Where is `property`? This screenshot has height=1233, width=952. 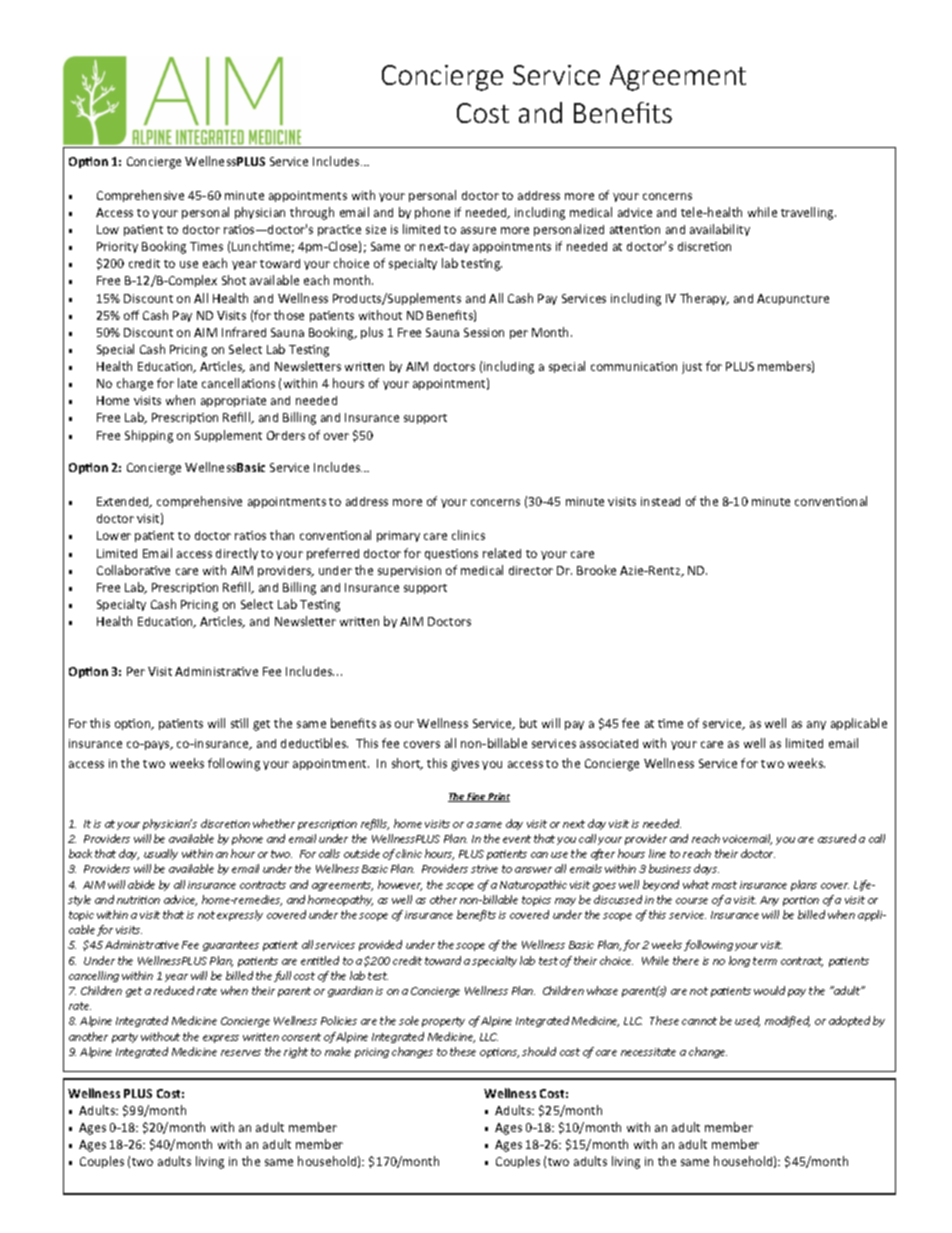
property is located at coordinates (443, 1022).
